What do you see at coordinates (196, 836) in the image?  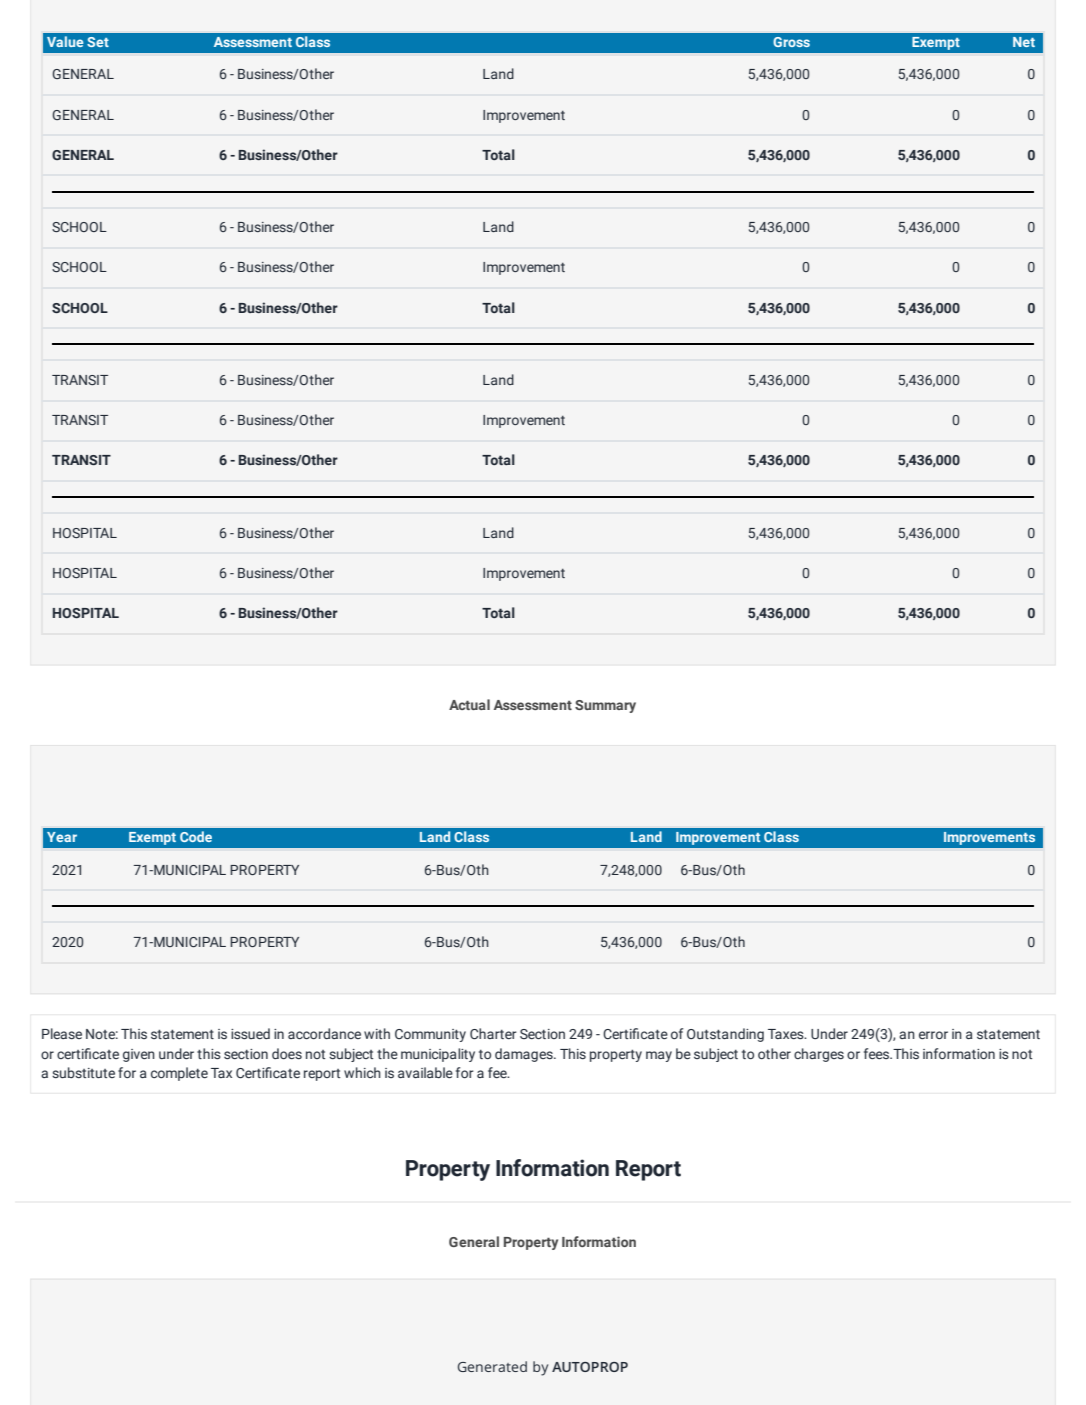 I see `Code` at bounding box center [196, 836].
